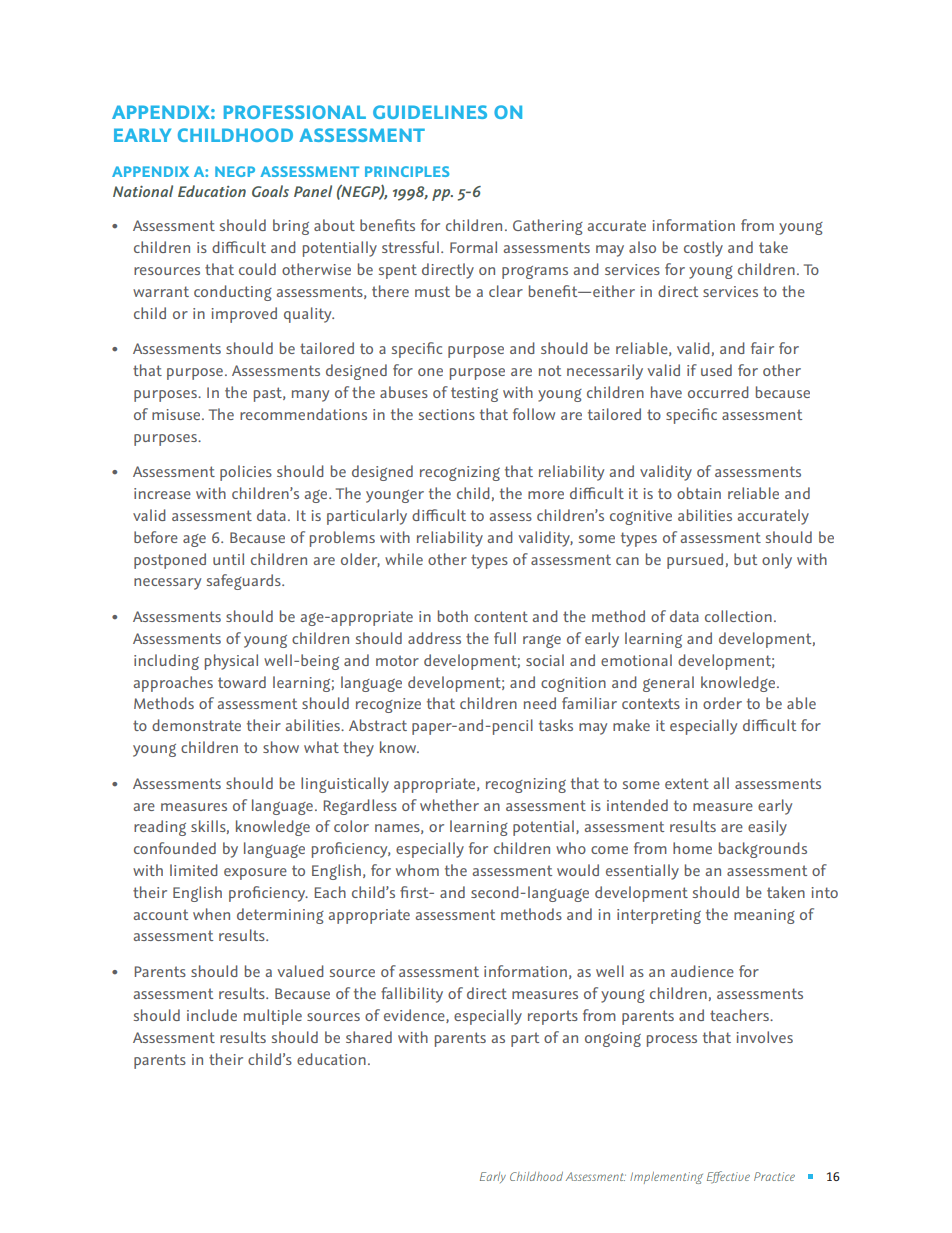 The width and height of the page is (952, 1233). I want to click on Goals, so click(270, 191).
